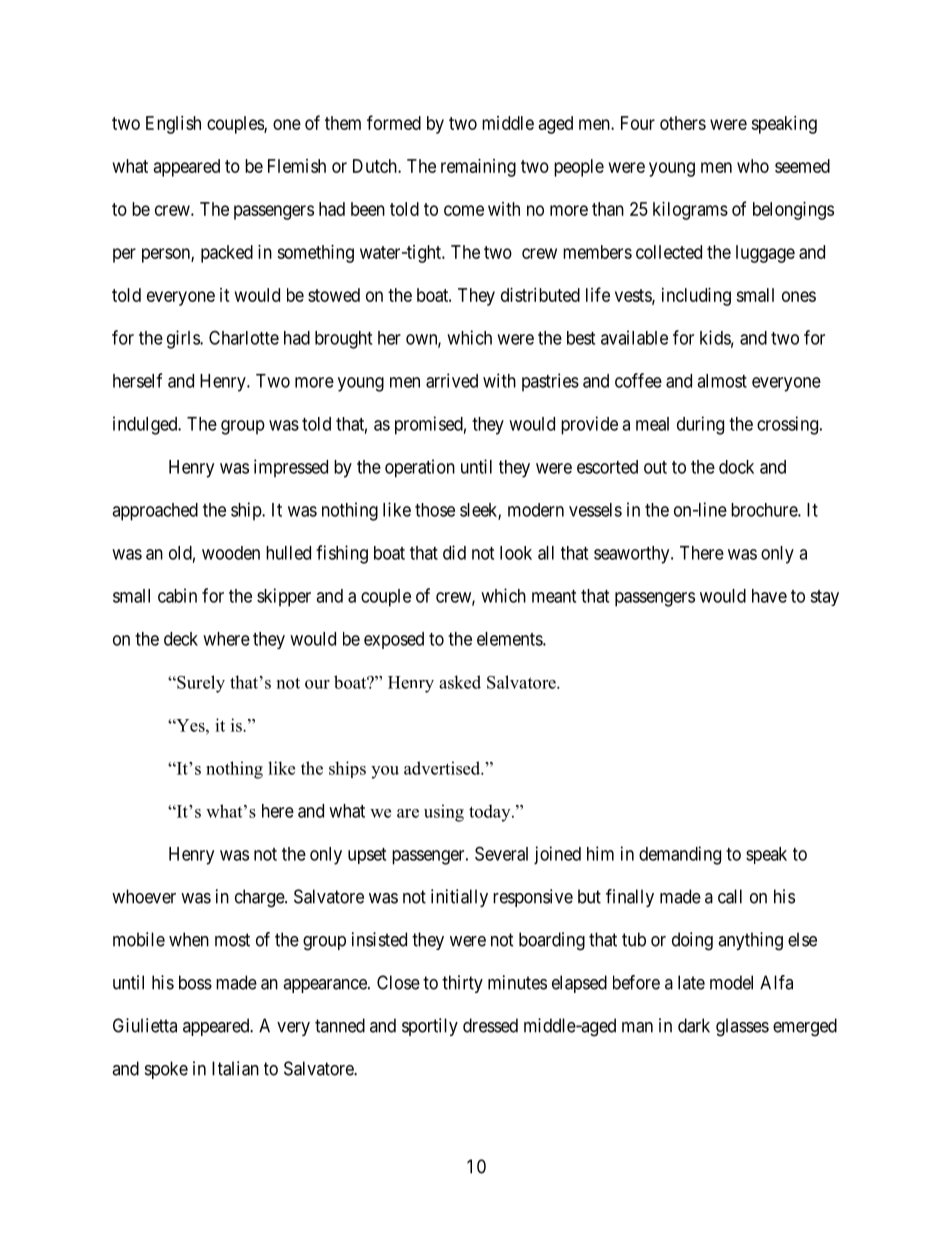 The height and width of the page is (1233, 952). Describe the element at coordinates (736, 467) in the page. I see `dock` at that location.
